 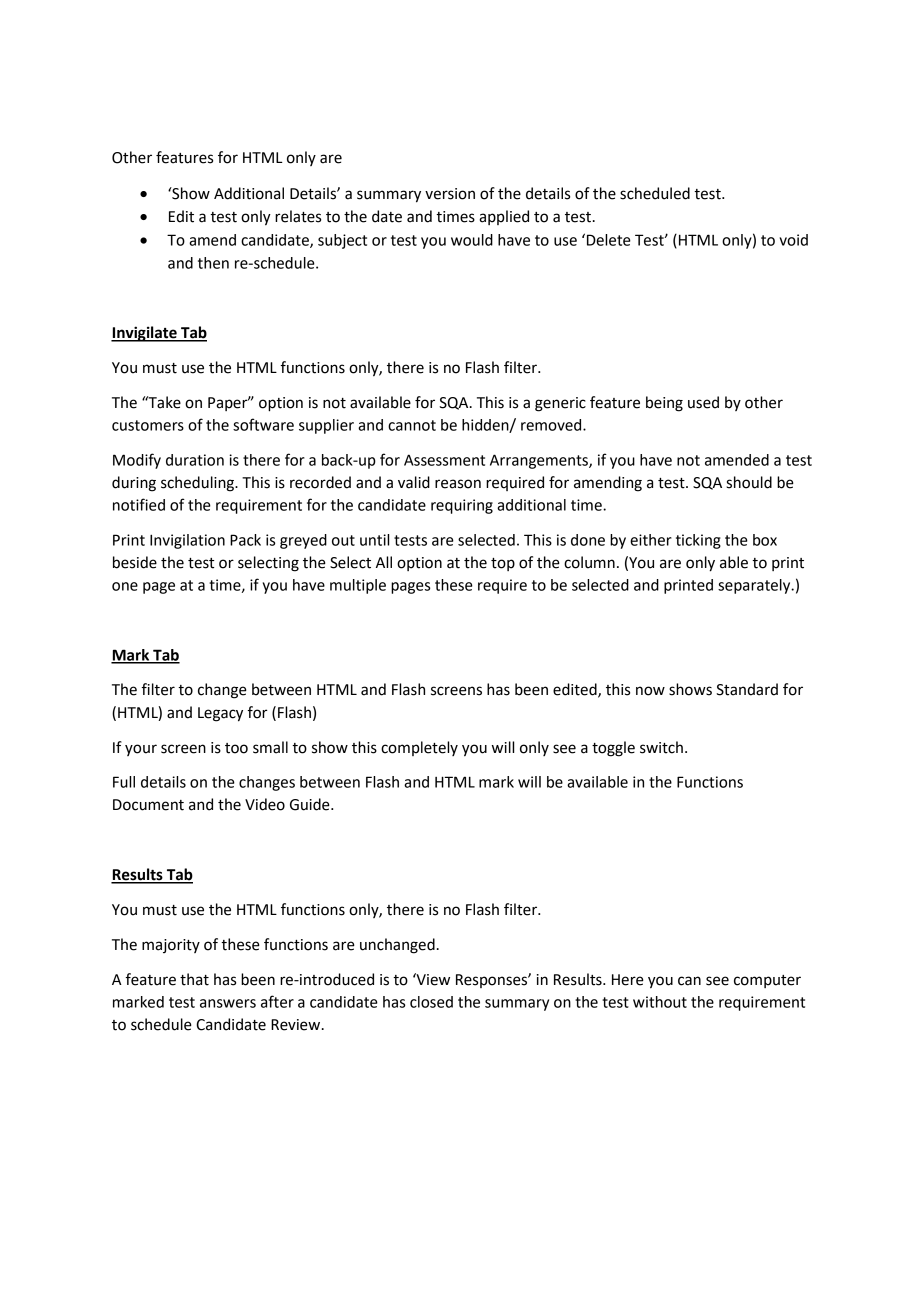 I want to click on computer, so click(x=767, y=981).
